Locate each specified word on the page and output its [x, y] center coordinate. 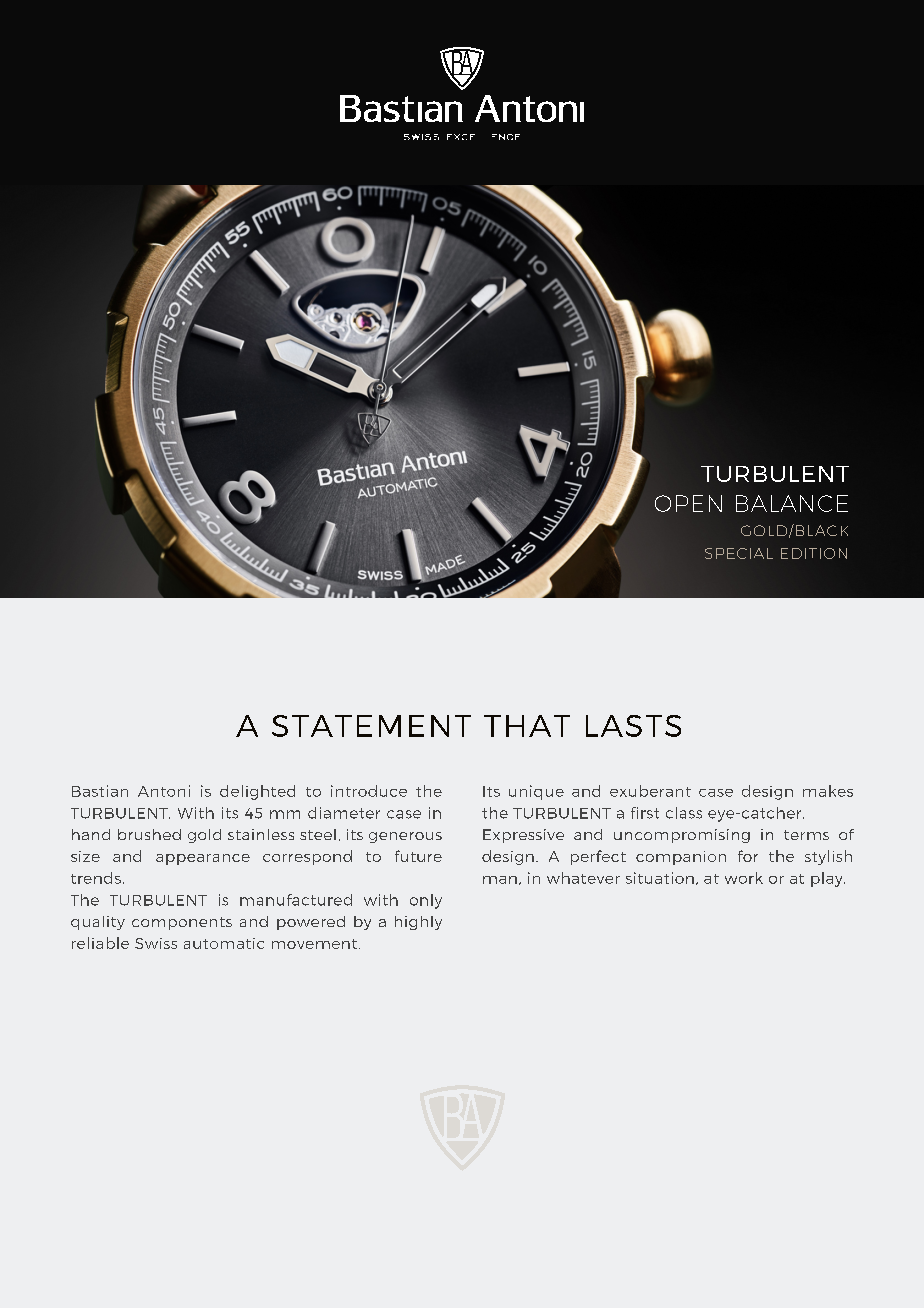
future [418, 856]
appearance [203, 859]
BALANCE [792, 503]
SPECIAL [739, 553]
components [182, 923]
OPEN [688, 503]
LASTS [633, 726]
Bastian [100, 791]
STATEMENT [371, 726]
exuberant [650, 791]
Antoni [164, 791]
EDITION [814, 553]
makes [828, 791]
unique [536, 792]
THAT [527, 726]
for [748, 856]
